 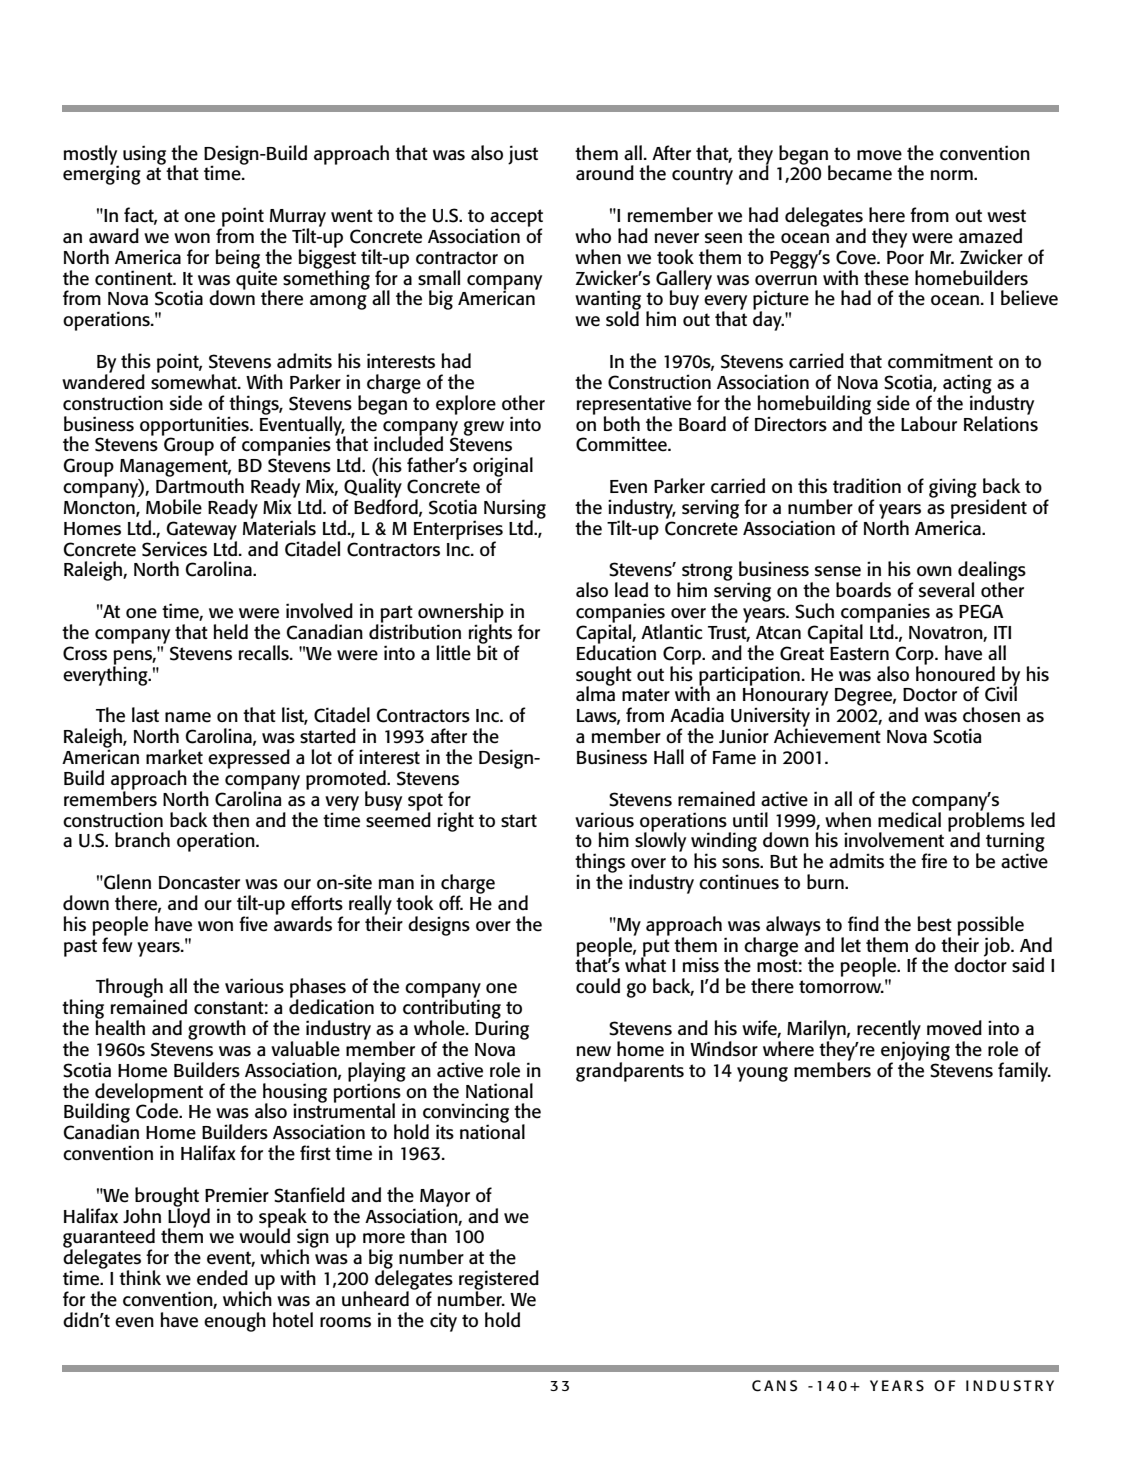 What do you see at coordinates (195, 427) in the screenshot?
I see `opportunities` at bounding box center [195, 427].
